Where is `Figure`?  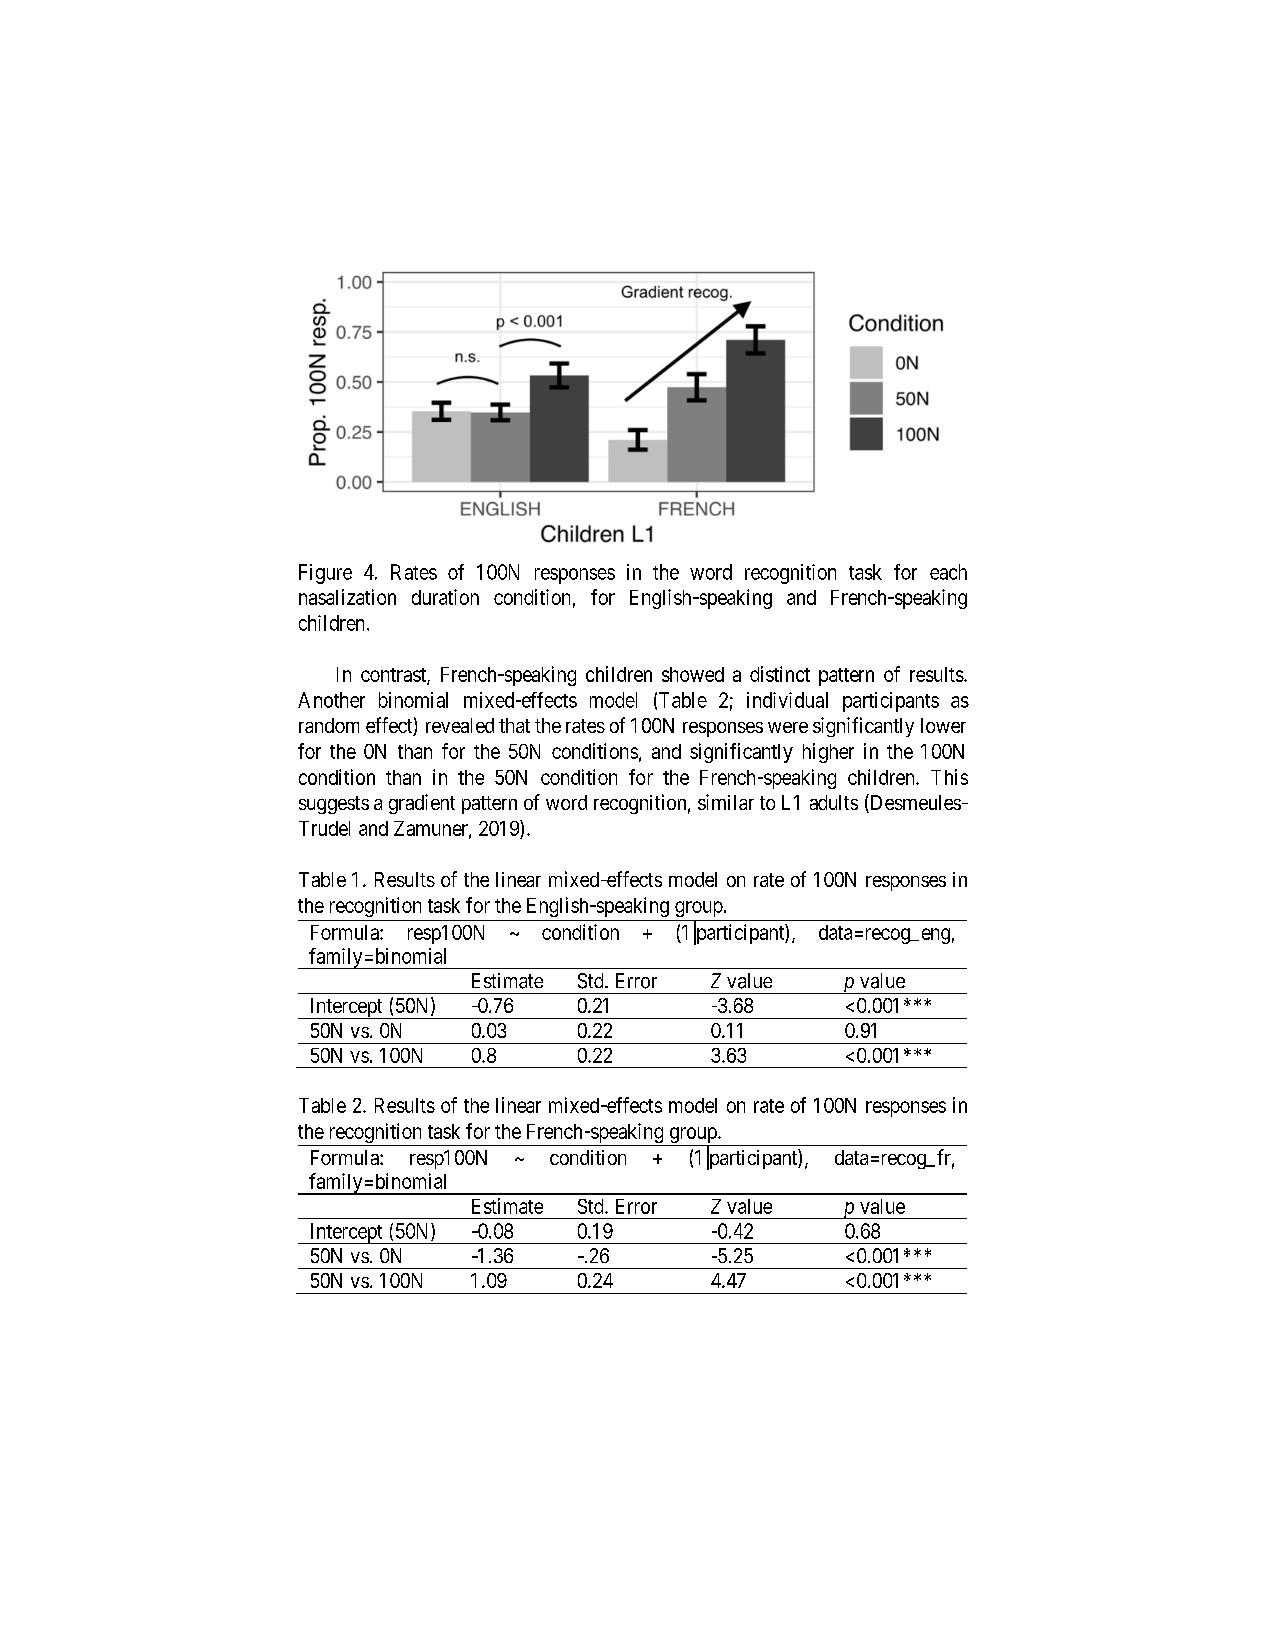 Figure is located at coordinates (325, 574).
